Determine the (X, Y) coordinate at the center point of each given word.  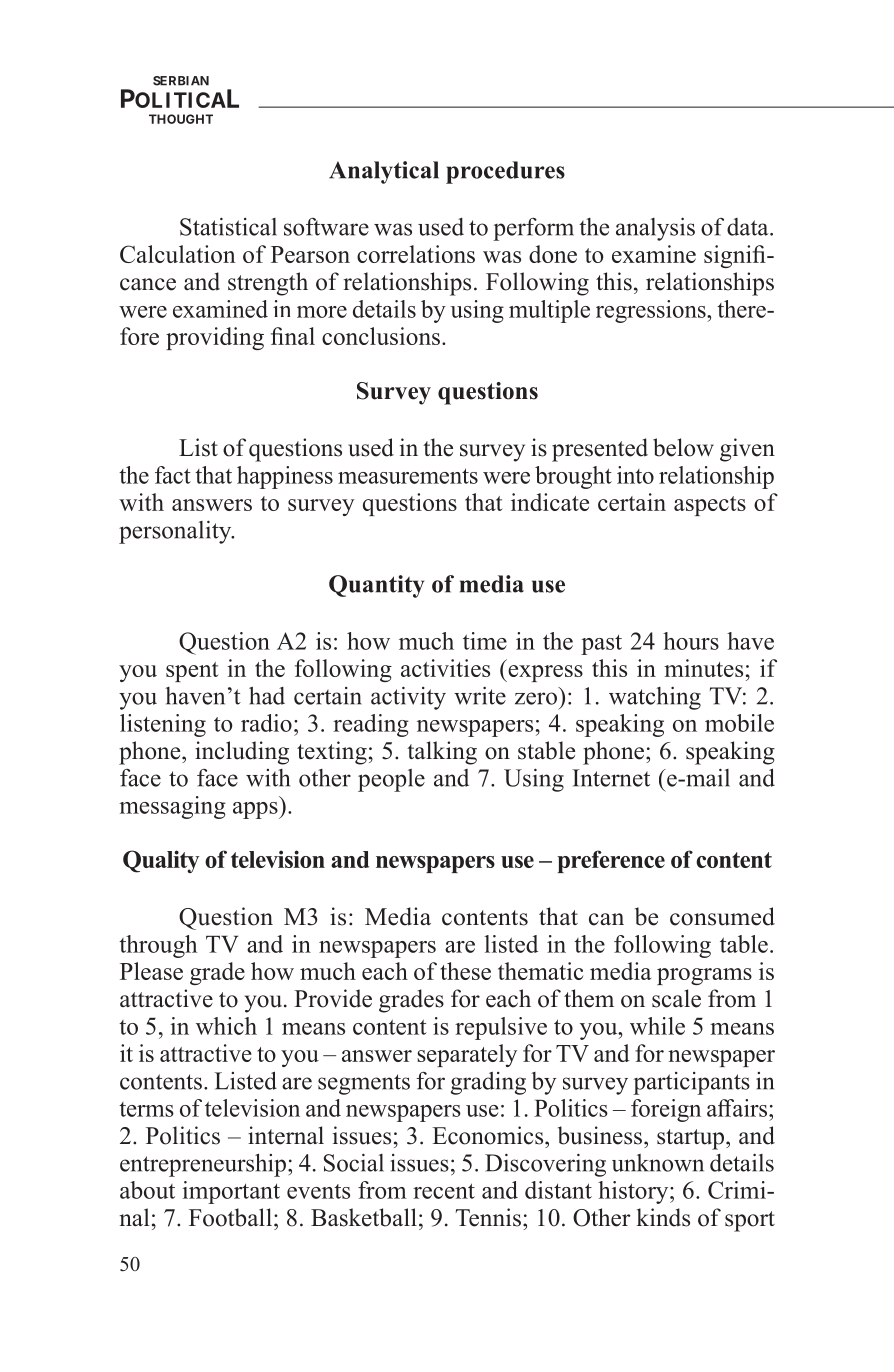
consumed (722, 916)
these (465, 971)
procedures (505, 172)
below (683, 447)
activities (445, 668)
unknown (658, 1163)
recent (444, 1191)
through (158, 946)
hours (691, 641)
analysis (655, 229)
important (231, 1192)
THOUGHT (181, 119)
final (293, 336)
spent (192, 672)
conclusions (381, 336)
